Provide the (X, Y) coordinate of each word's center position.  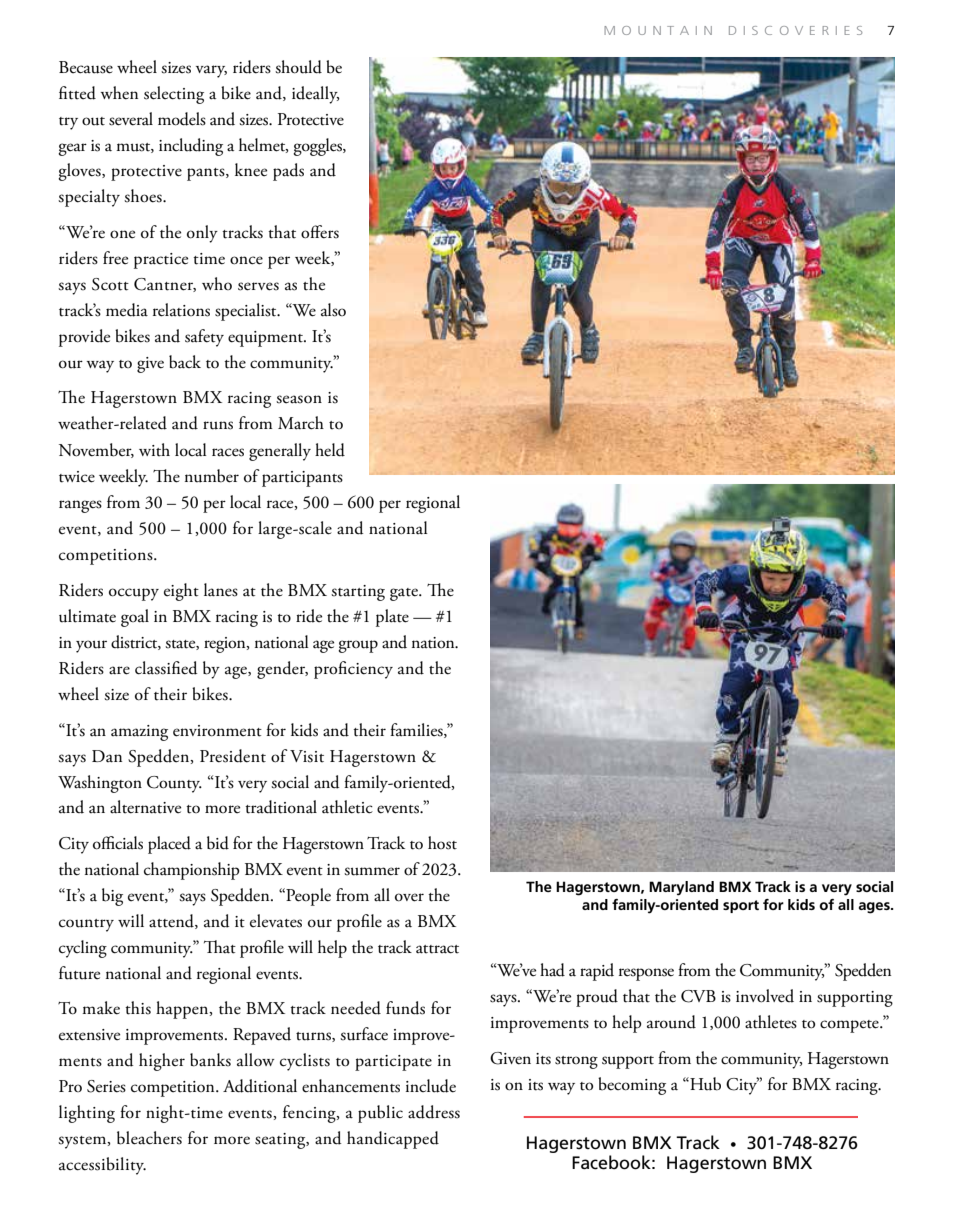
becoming (632, 1086)
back (185, 362)
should (298, 67)
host (442, 843)
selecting (174, 95)
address (434, 1112)
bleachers (149, 1138)
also (333, 310)
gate (405, 594)
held (330, 450)
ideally (315, 95)
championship (192, 871)
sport (741, 906)
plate (392, 618)
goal (135, 618)
